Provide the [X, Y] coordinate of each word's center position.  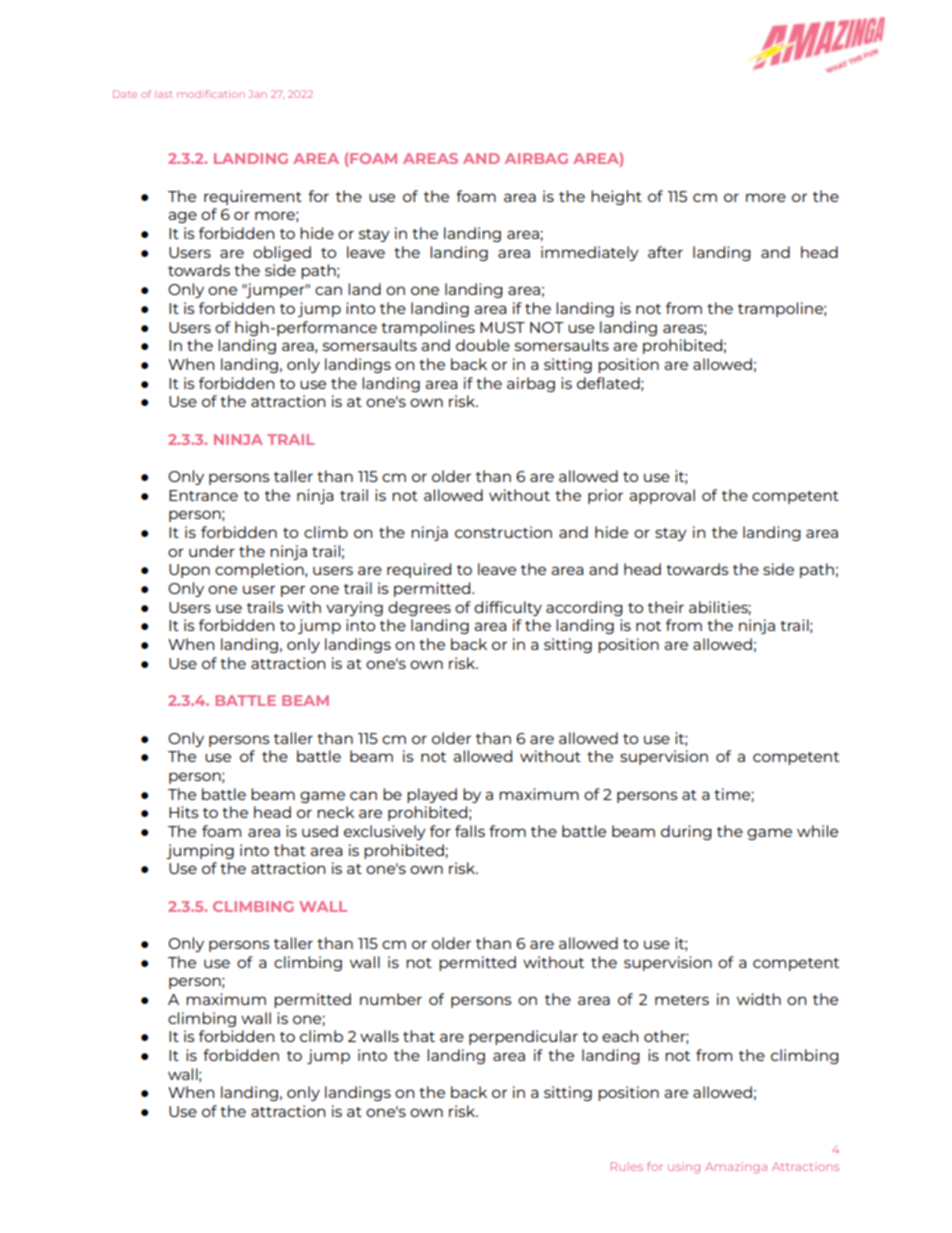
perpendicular [523, 1037]
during [686, 832]
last [164, 94]
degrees [419, 608]
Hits [183, 812]
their [666, 607]
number [391, 999]
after [665, 252]
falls [470, 831]
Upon [189, 571]
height [616, 197]
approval [662, 496]
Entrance [203, 495]
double [483, 345]
